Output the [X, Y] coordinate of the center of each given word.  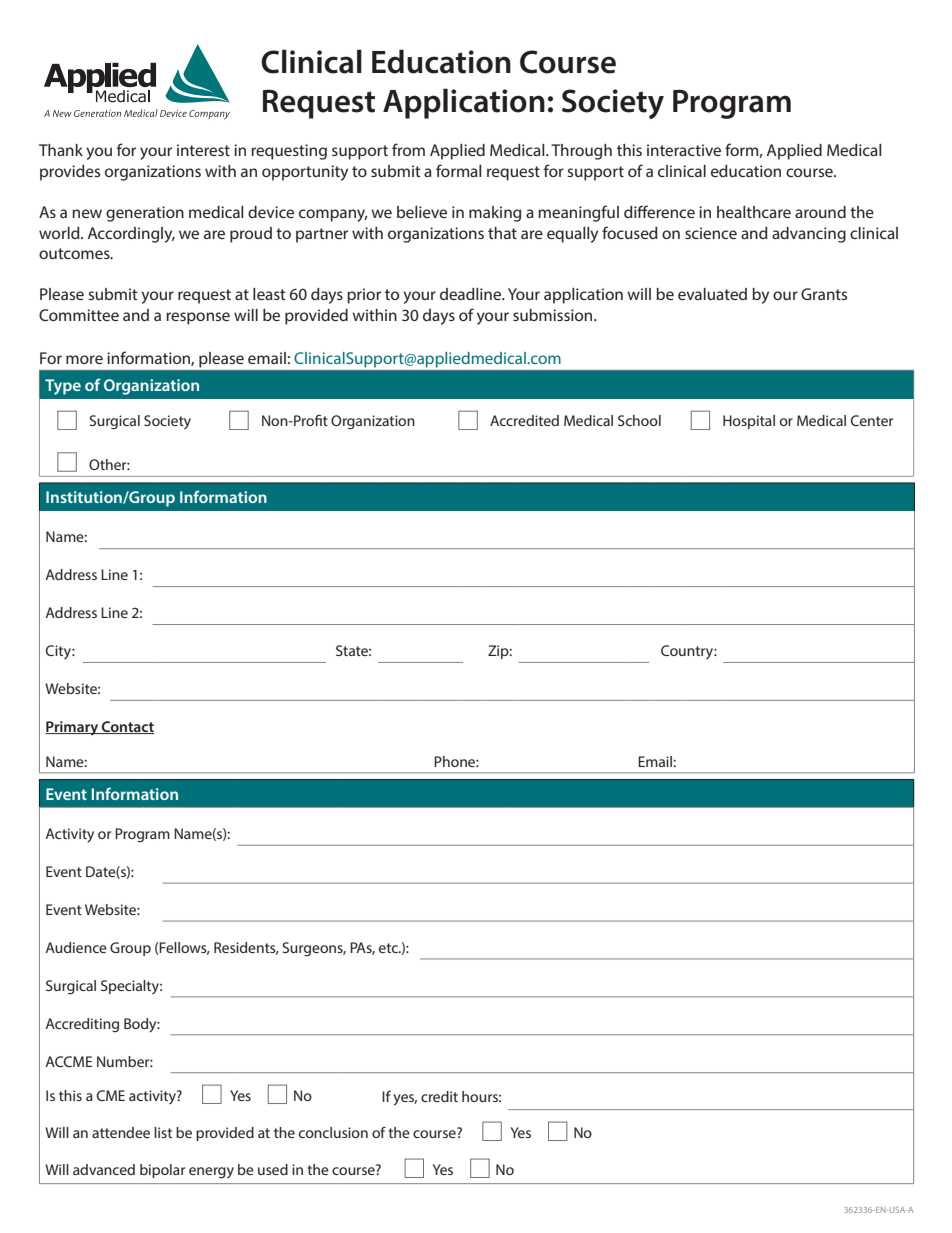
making [495, 214]
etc [389, 948]
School [639, 420]
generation [145, 214]
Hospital [749, 422]
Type [63, 387]
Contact [127, 727]
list [163, 1132]
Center [872, 420]
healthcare [754, 212]
